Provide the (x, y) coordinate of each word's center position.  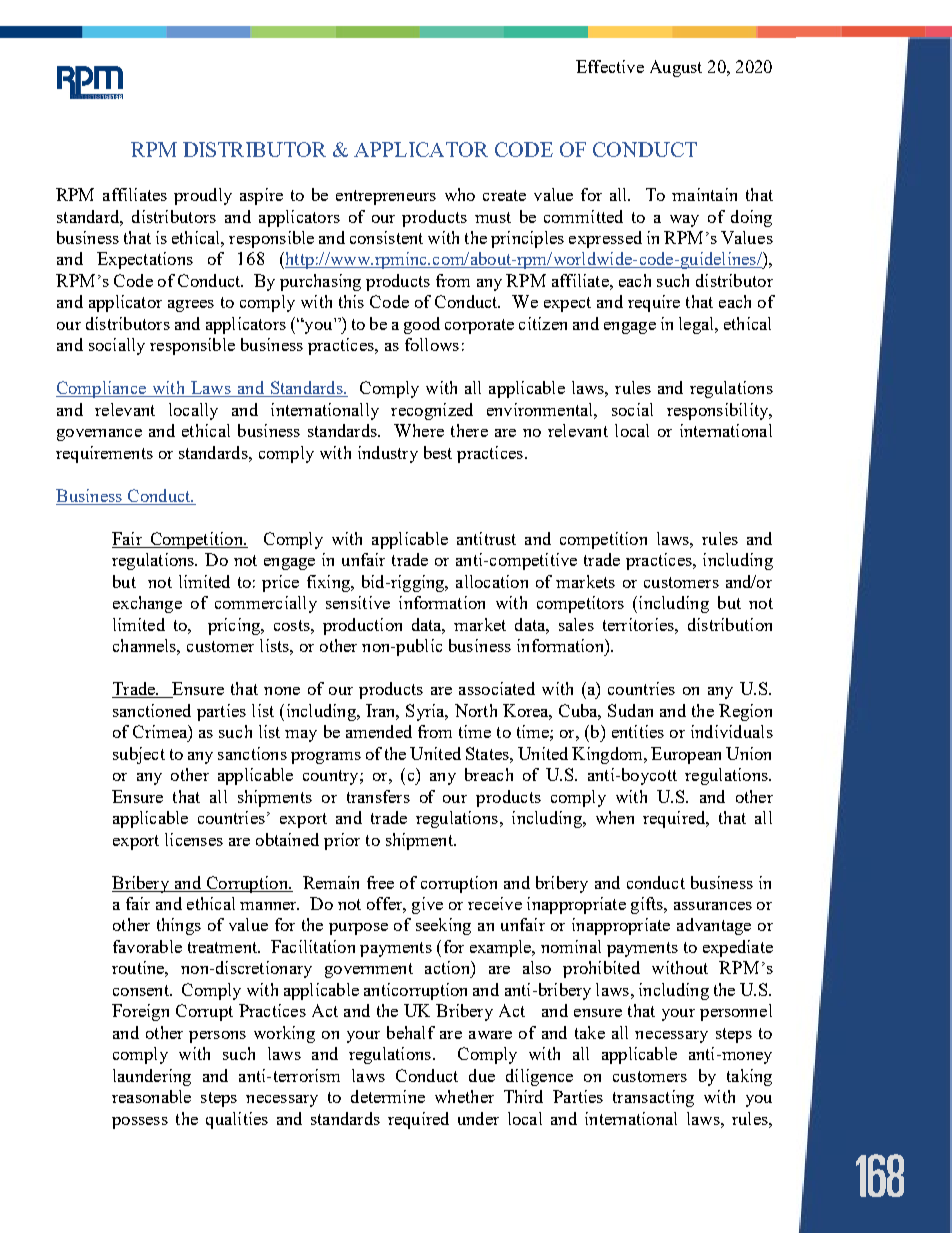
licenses (194, 839)
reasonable (151, 1096)
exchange (147, 604)
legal (697, 325)
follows (432, 344)
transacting (653, 1098)
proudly (203, 196)
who (460, 194)
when (615, 817)
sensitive (358, 602)
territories (639, 624)
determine (388, 1096)
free (380, 882)
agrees (191, 306)
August (676, 68)
